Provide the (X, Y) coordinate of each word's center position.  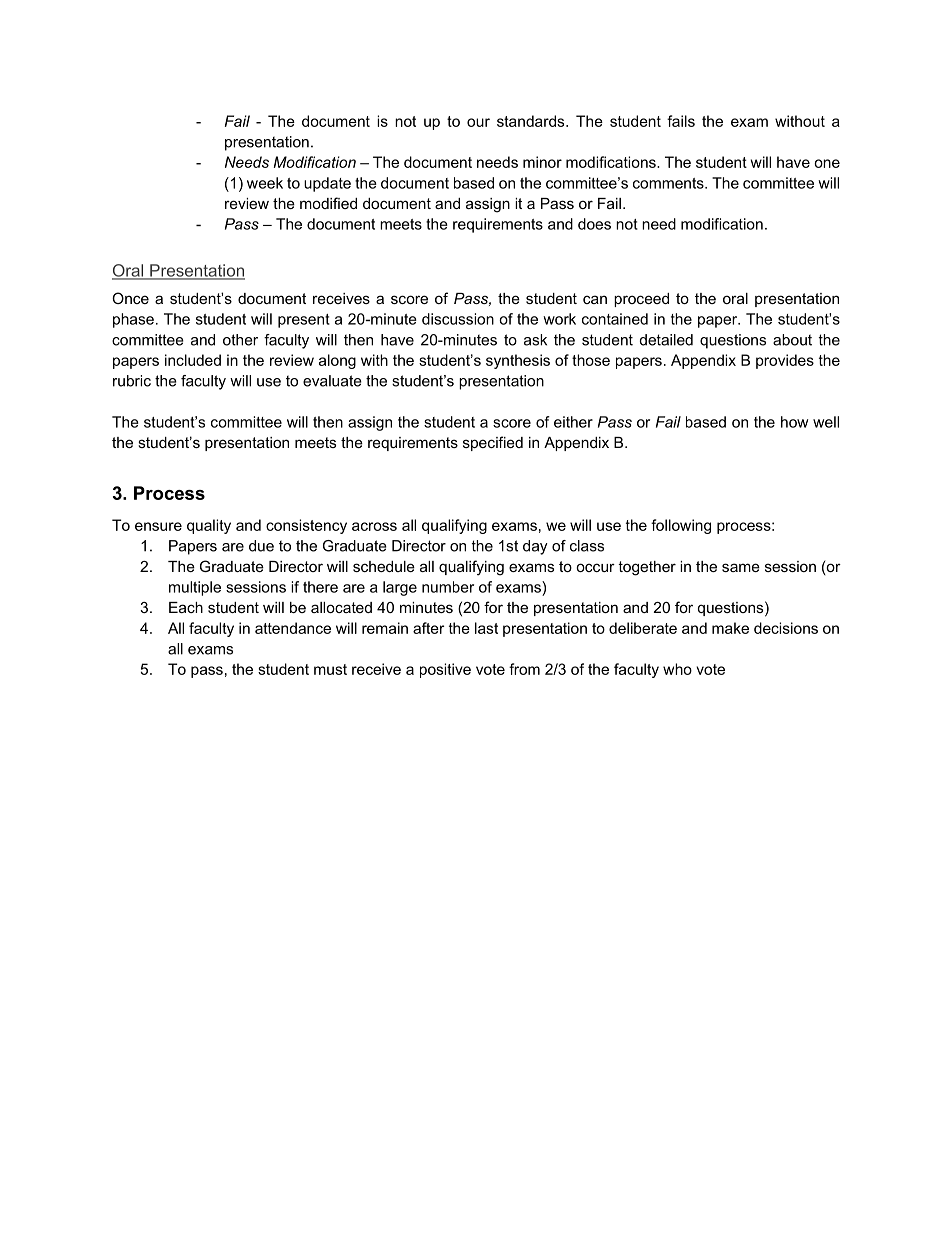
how (794, 422)
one (827, 163)
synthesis (518, 361)
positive (445, 670)
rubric (132, 381)
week (265, 183)
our (478, 122)
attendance (293, 628)
